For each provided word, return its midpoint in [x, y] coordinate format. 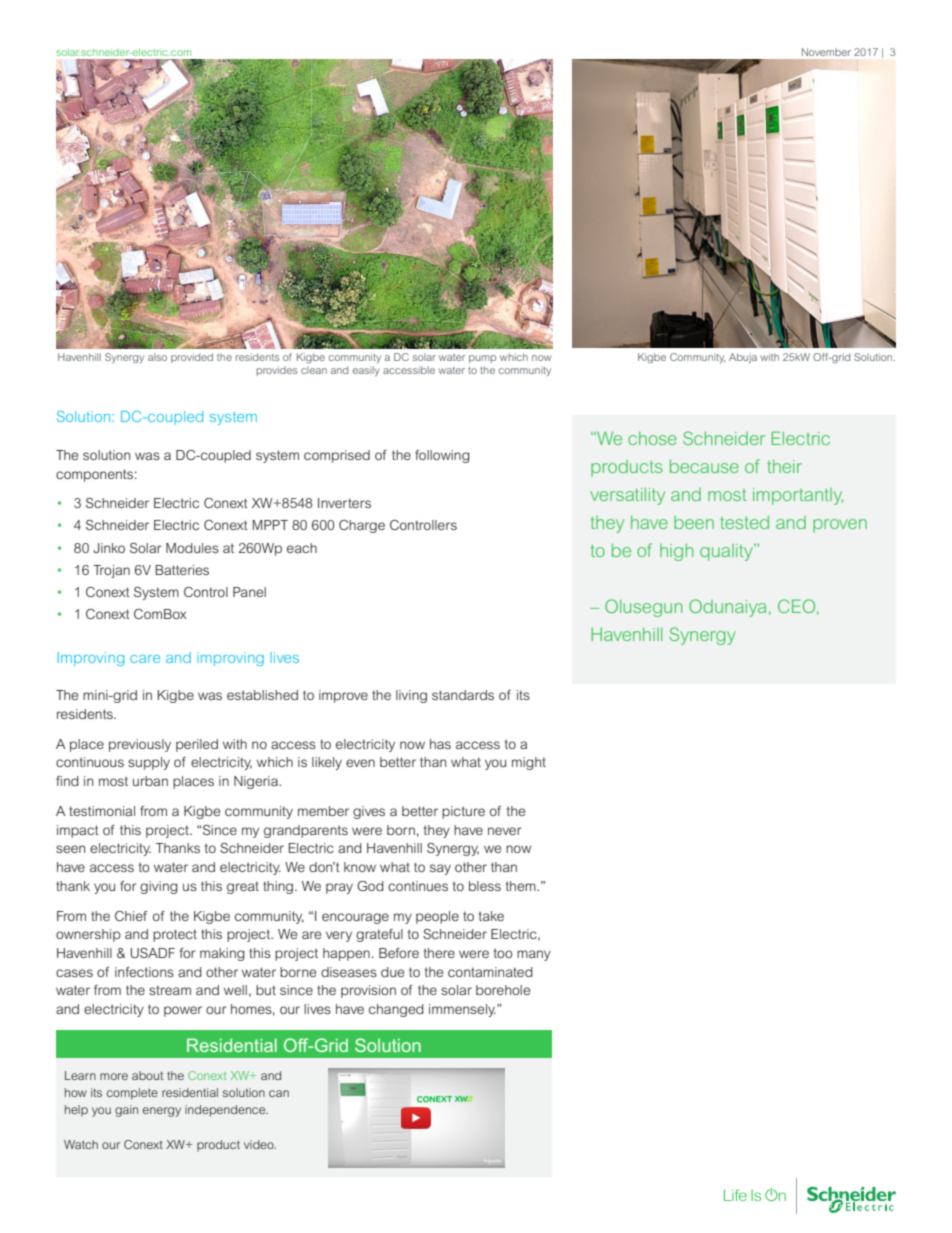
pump [482, 359]
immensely [462, 1010]
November [826, 52]
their [784, 466]
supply [149, 763]
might [529, 763]
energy [162, 1112]
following [442, 456]
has [440, 744]
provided [192, 358]
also [157, 357]
